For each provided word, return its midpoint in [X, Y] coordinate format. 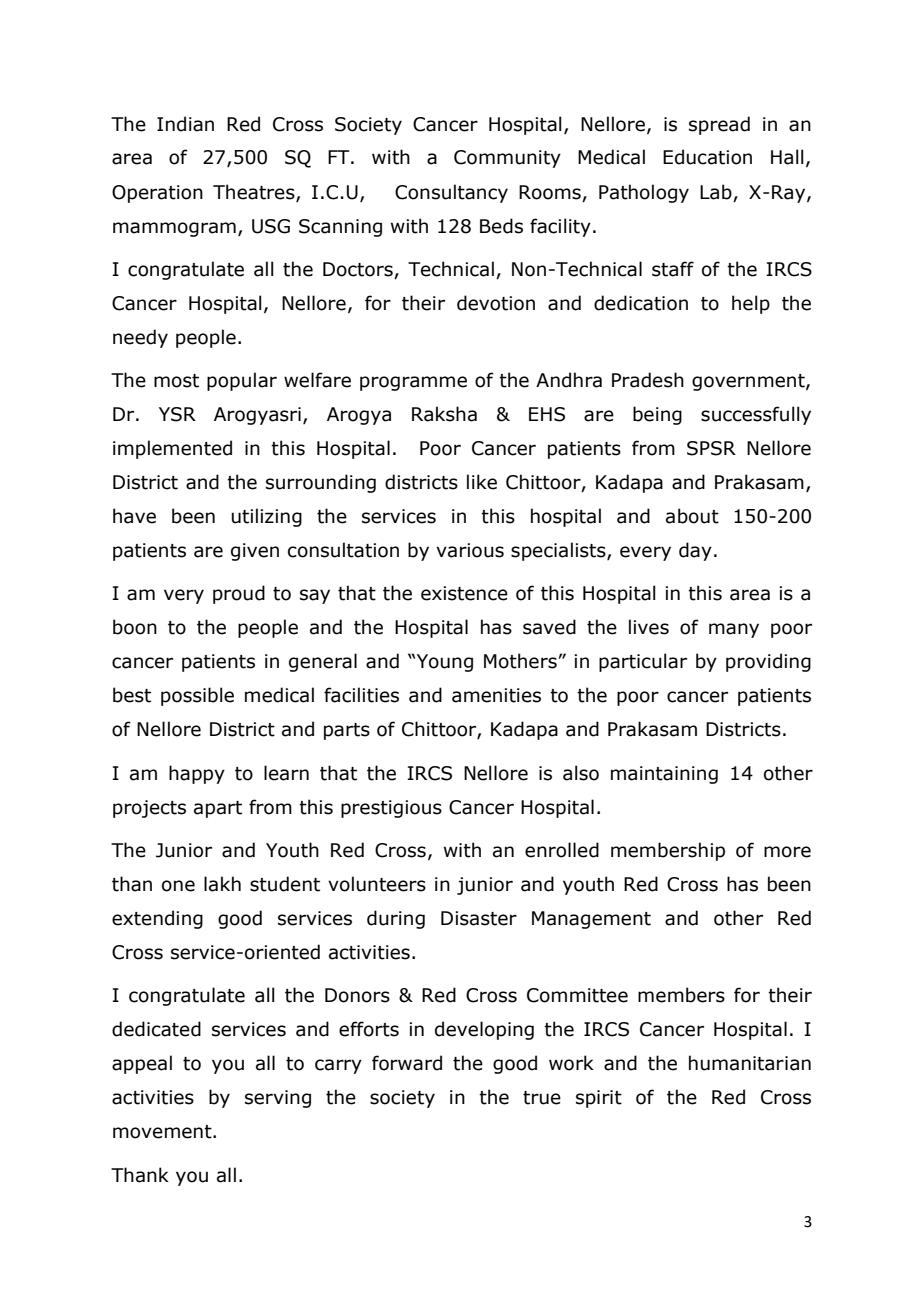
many [734, 630]
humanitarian [750, 1063]
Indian [185, 124]
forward [407, 1063]
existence [464, 593]
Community [507, 159]
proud [239, 594]
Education [707, 157]
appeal [142, 1064]
